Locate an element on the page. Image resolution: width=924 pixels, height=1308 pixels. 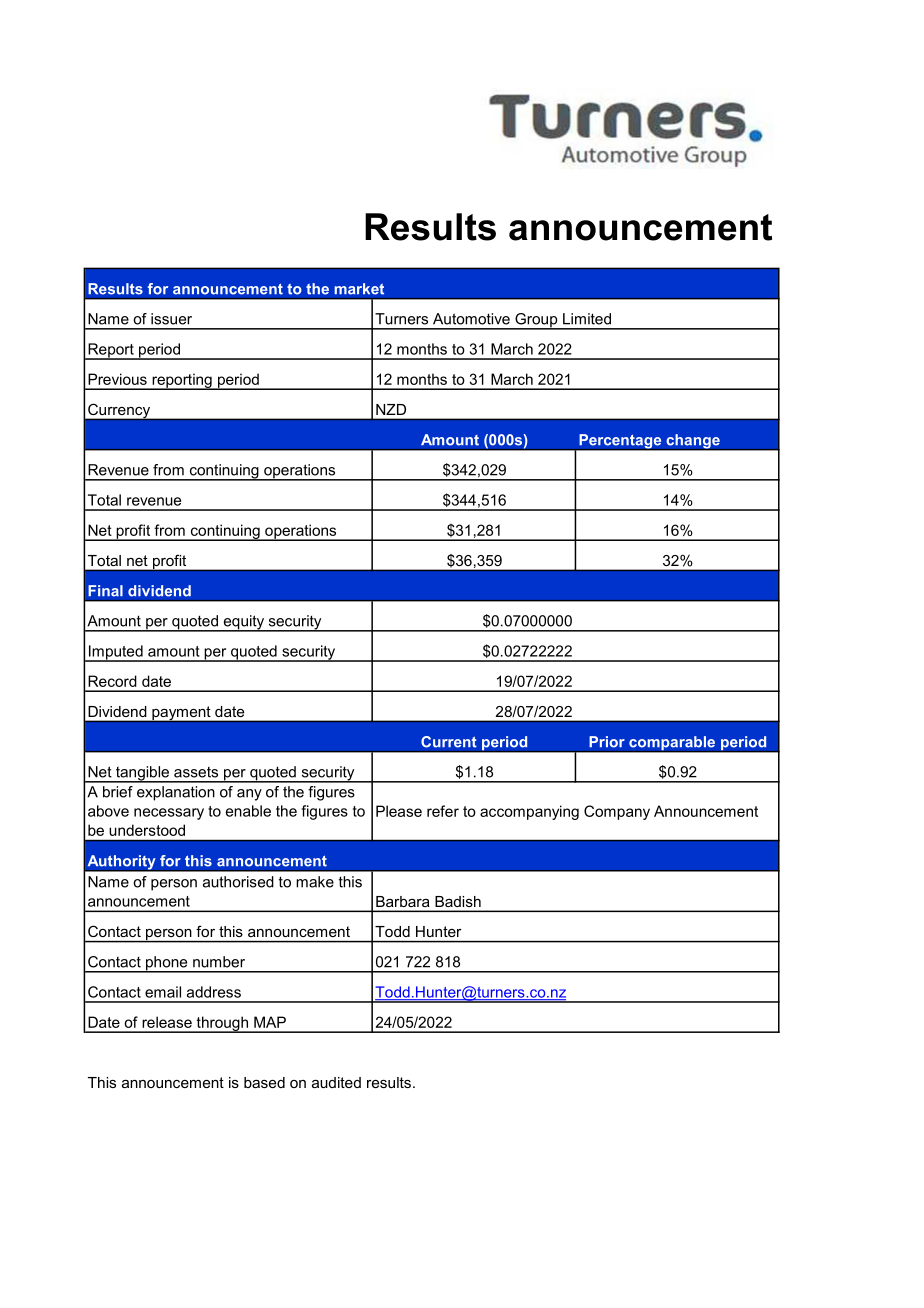
Barbara is located at coordinates (402, 901).
